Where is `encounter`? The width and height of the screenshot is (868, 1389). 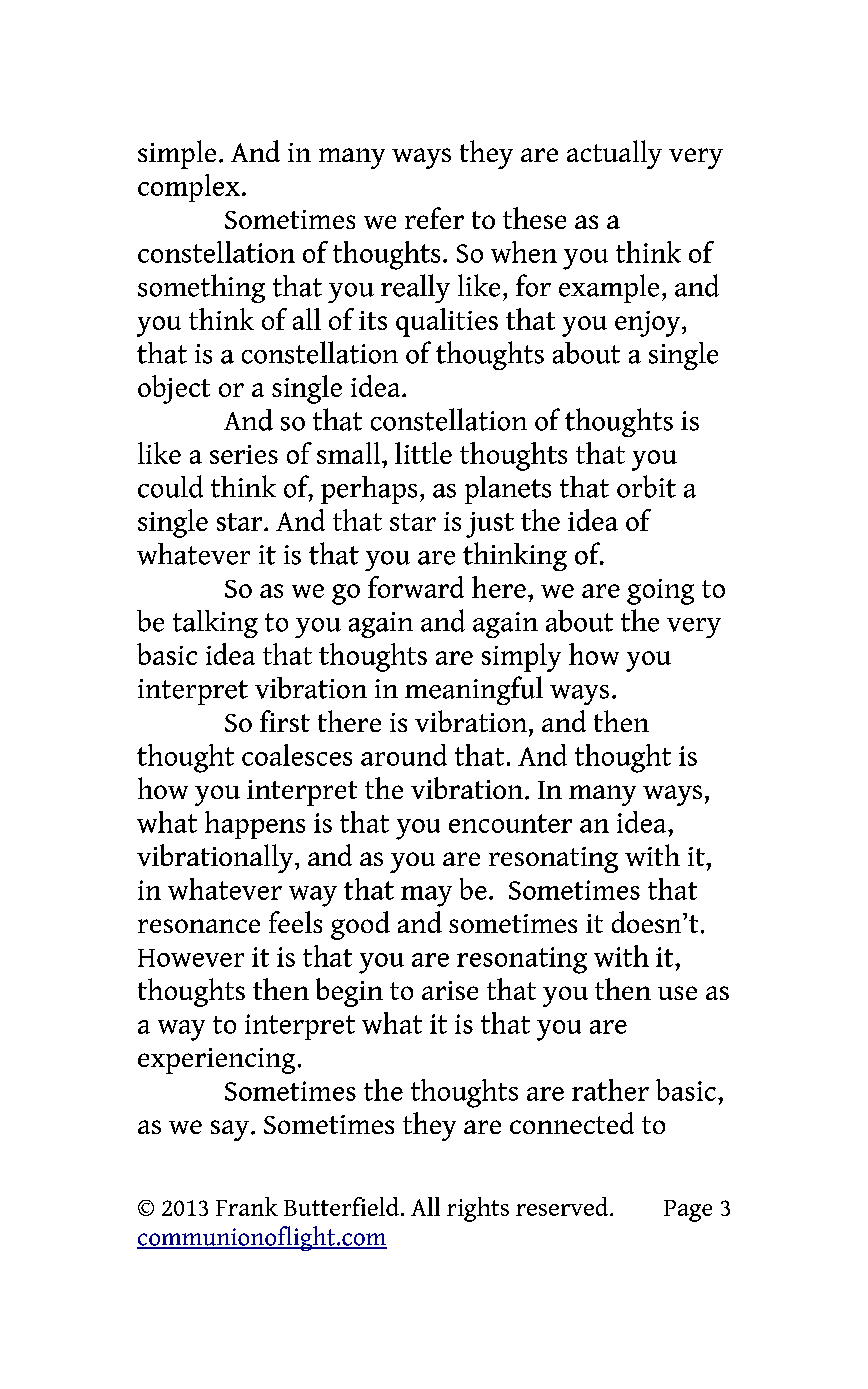 encounter is located at coordinates (510, 823).
